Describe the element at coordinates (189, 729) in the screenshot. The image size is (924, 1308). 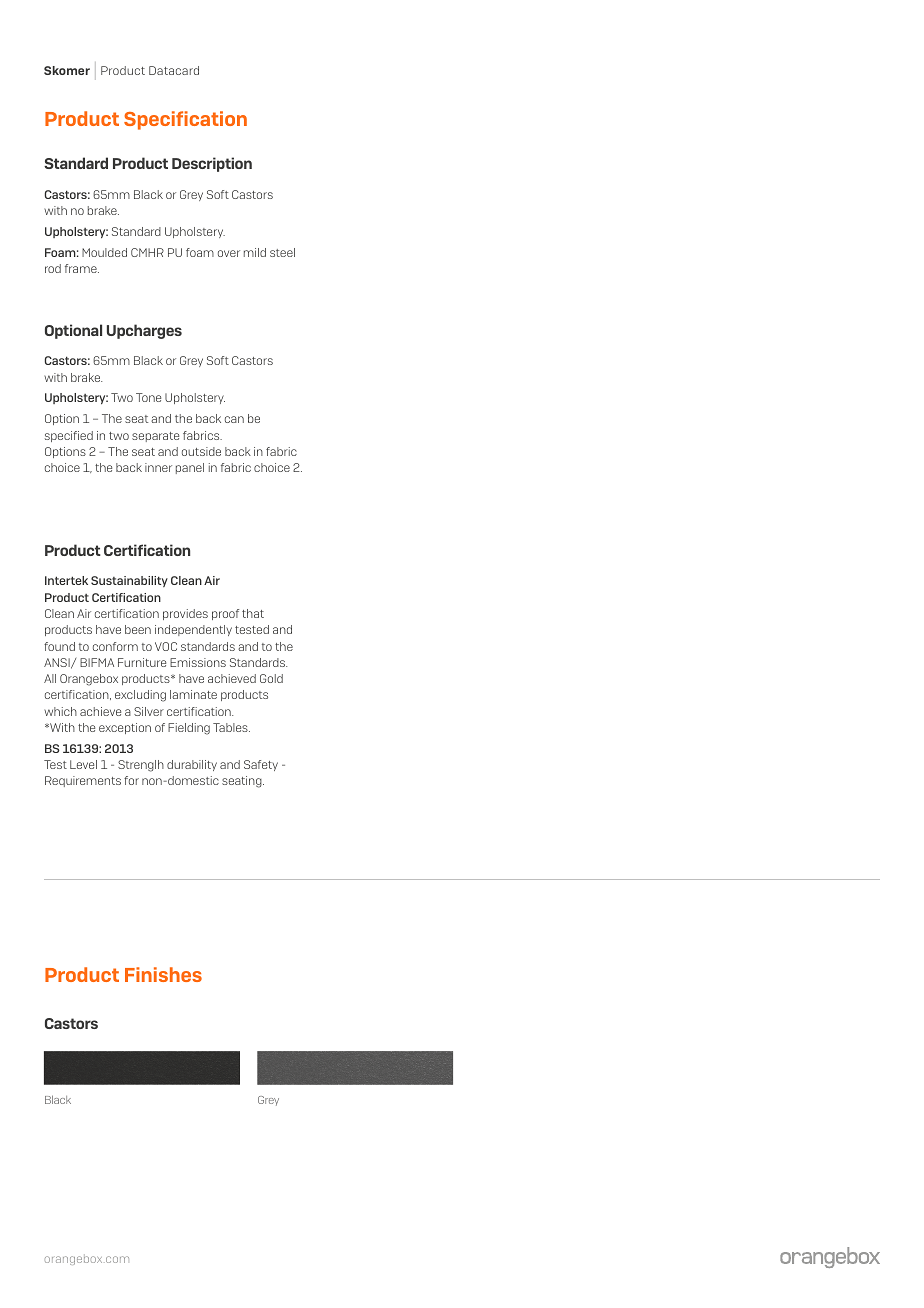
I see `Fielding` at that location.
